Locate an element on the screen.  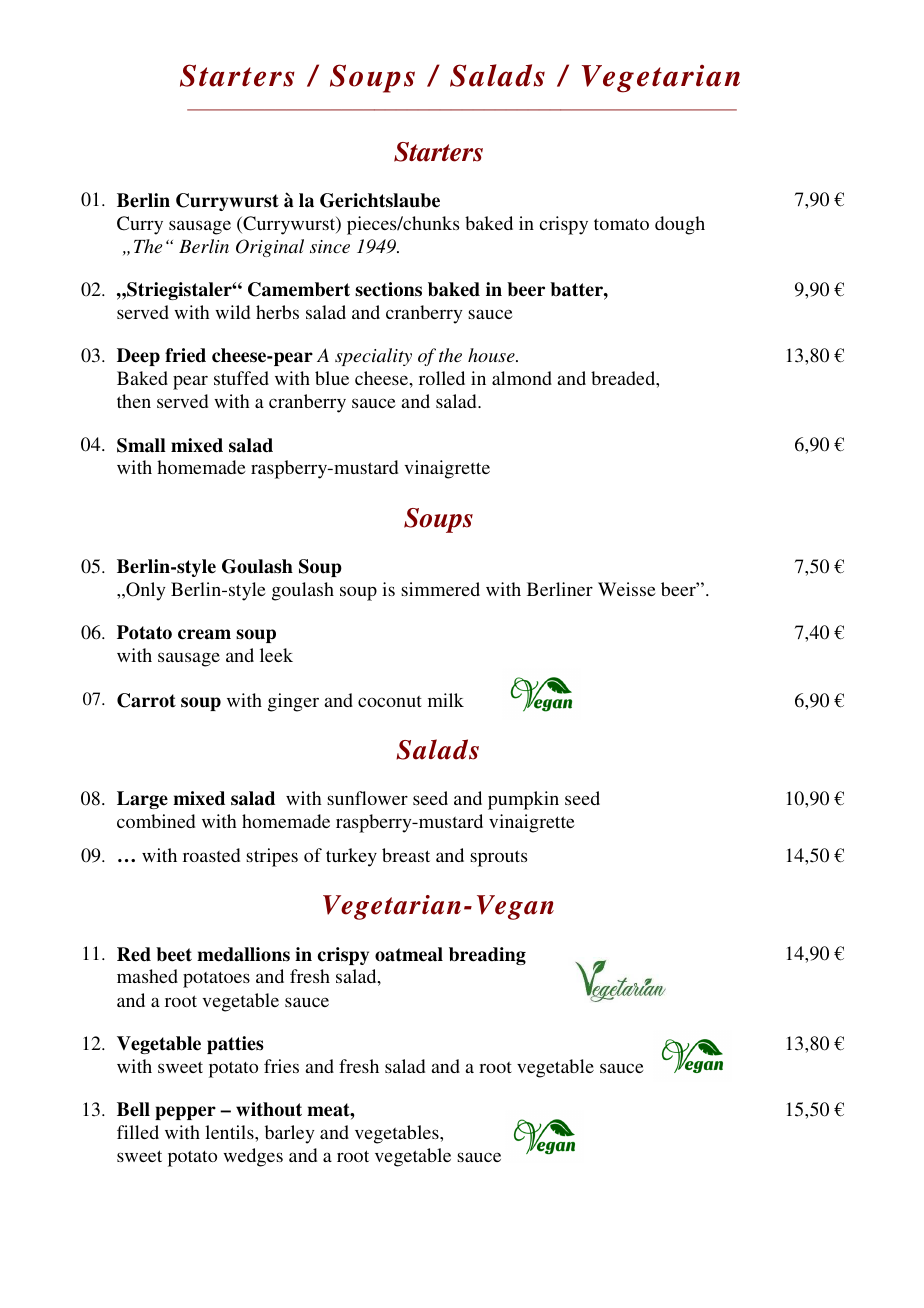
barley is located at coordinates (289, 1134).
